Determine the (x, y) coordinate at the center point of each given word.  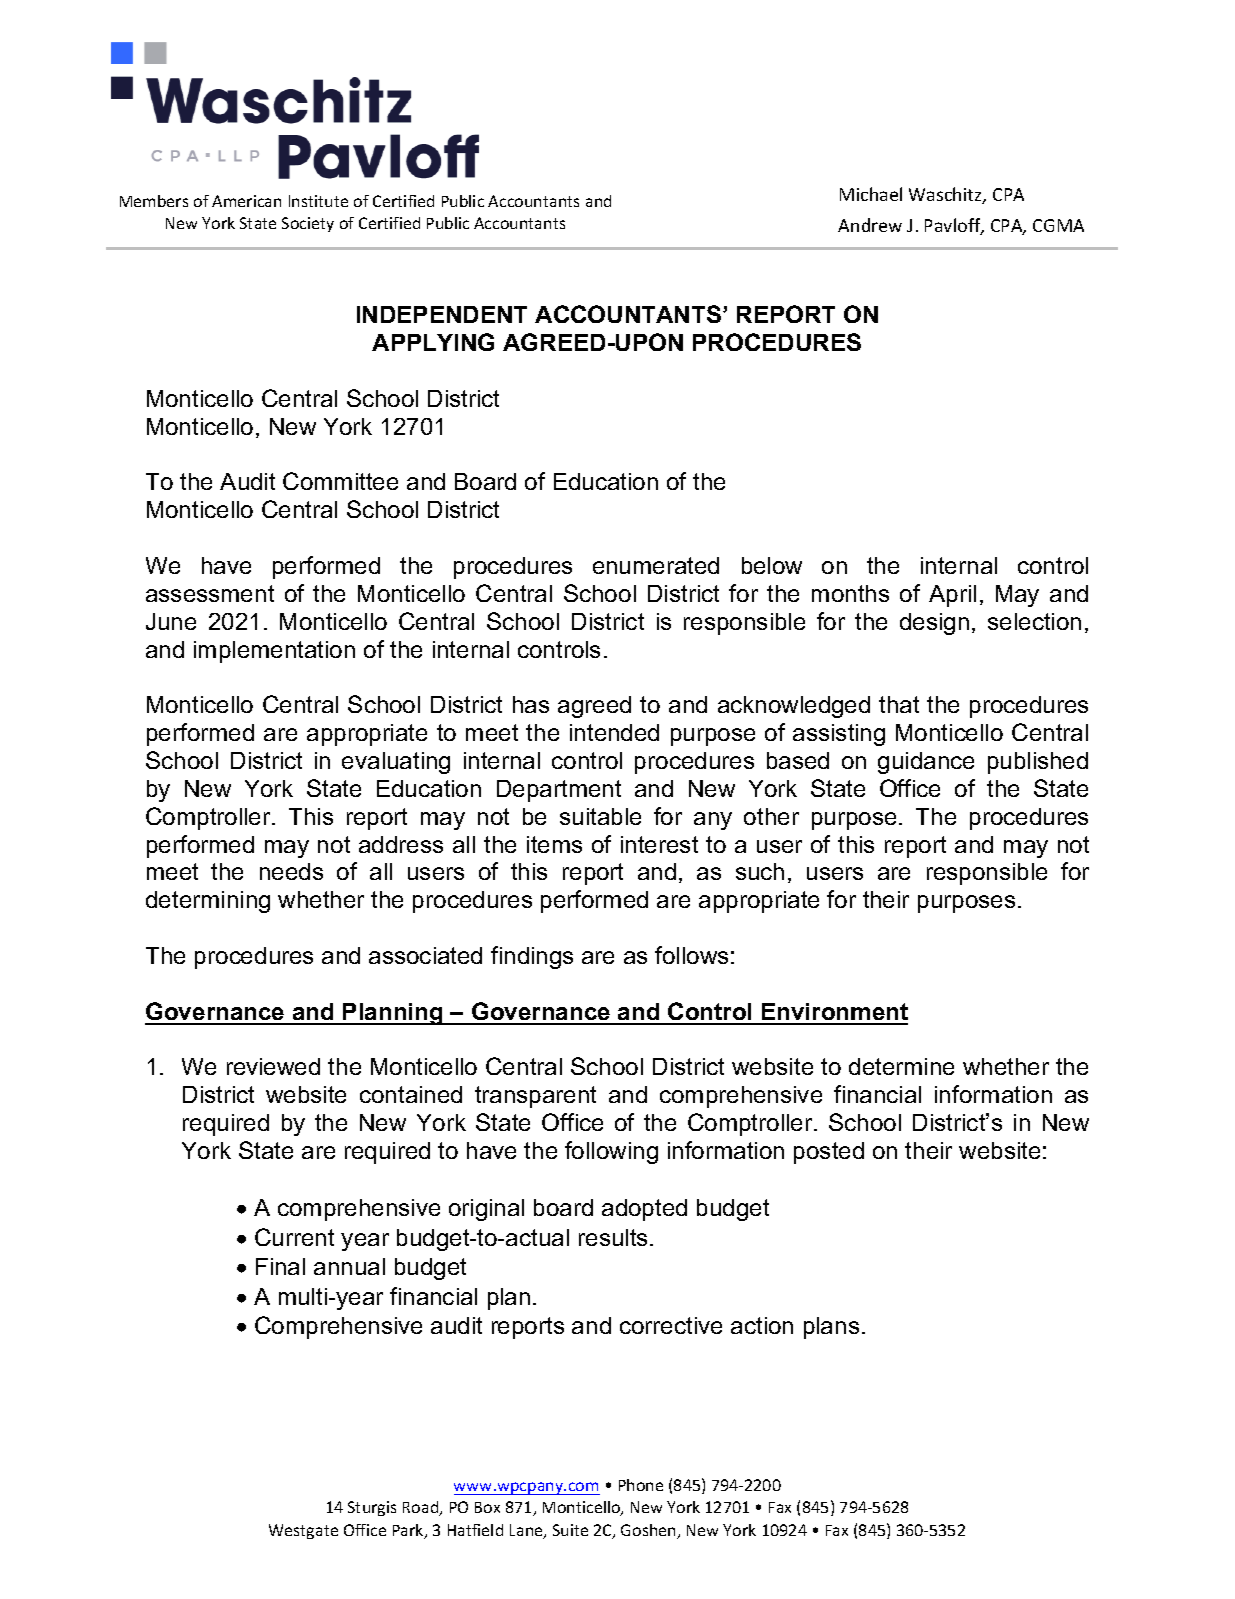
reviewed (273, 1066)
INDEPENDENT (442, 314)
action (762, 1325)
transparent (535, 1097)
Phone (641, 1485)
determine (901, 1066)
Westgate (303, 1531)
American (246, 201)
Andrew (870, 225)
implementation (274, 652)
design (934, 624)
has (531, 704)
